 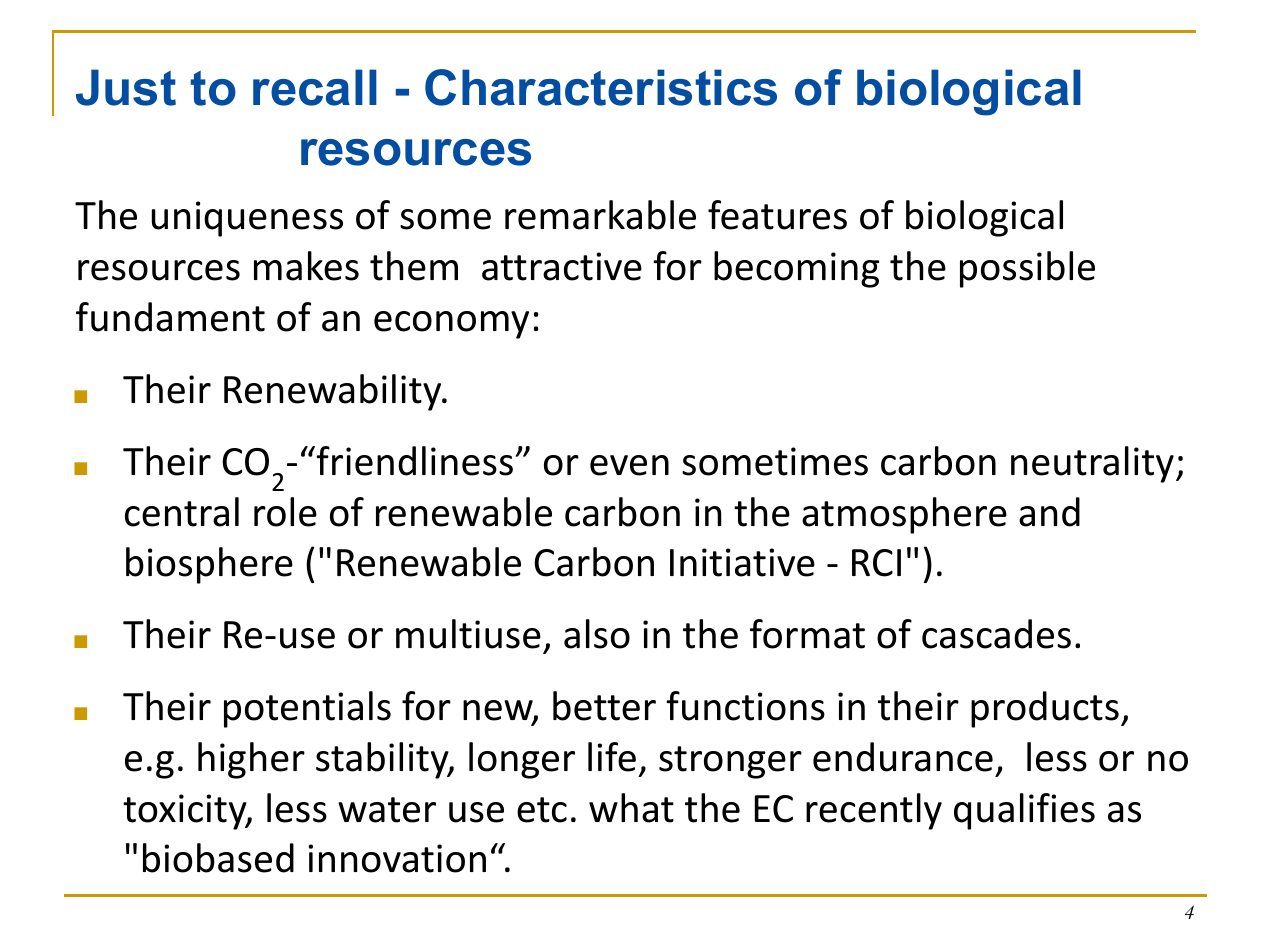 I want to click on recall, so click(x=315, y=87).
